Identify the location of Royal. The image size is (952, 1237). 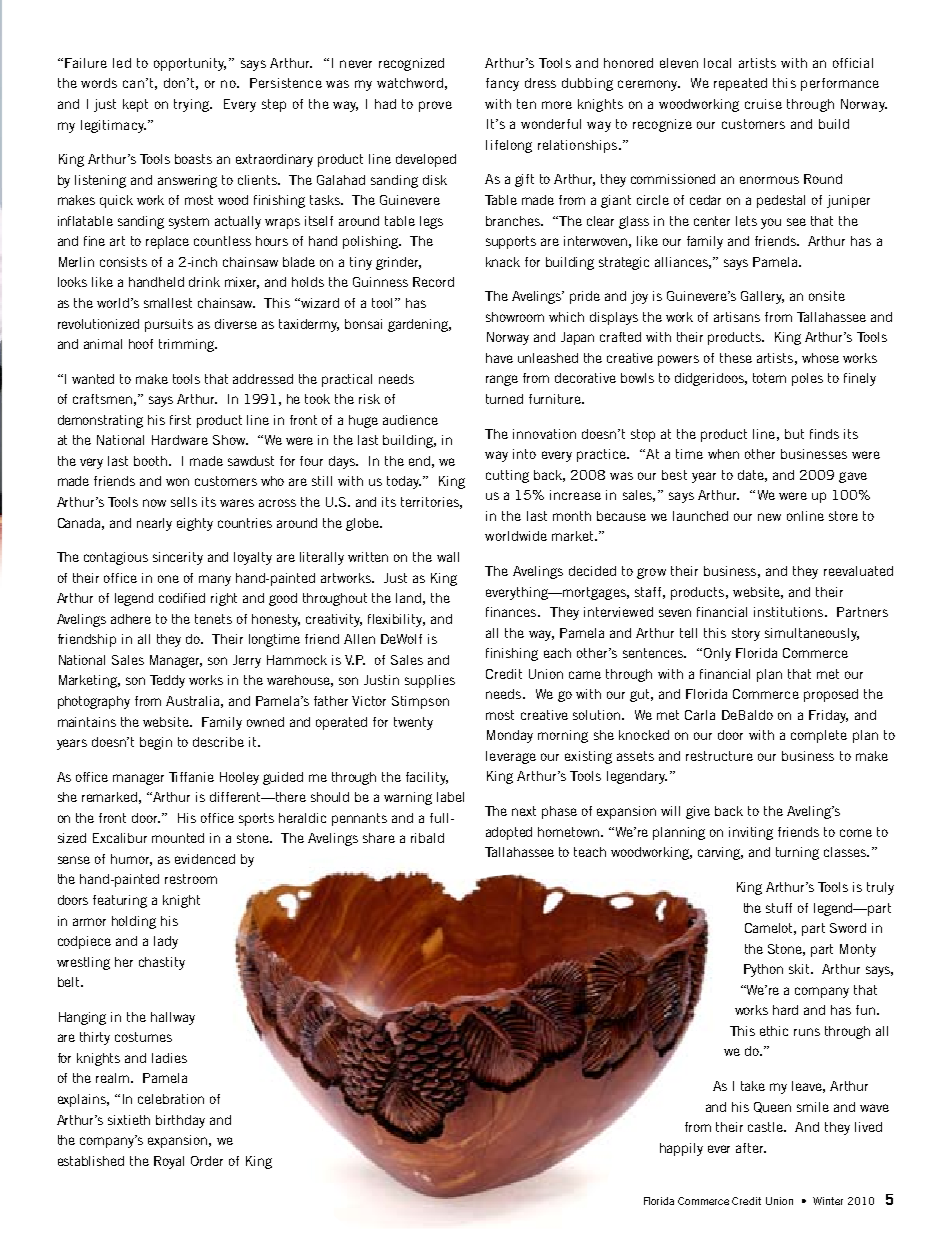
(169, 1162).
